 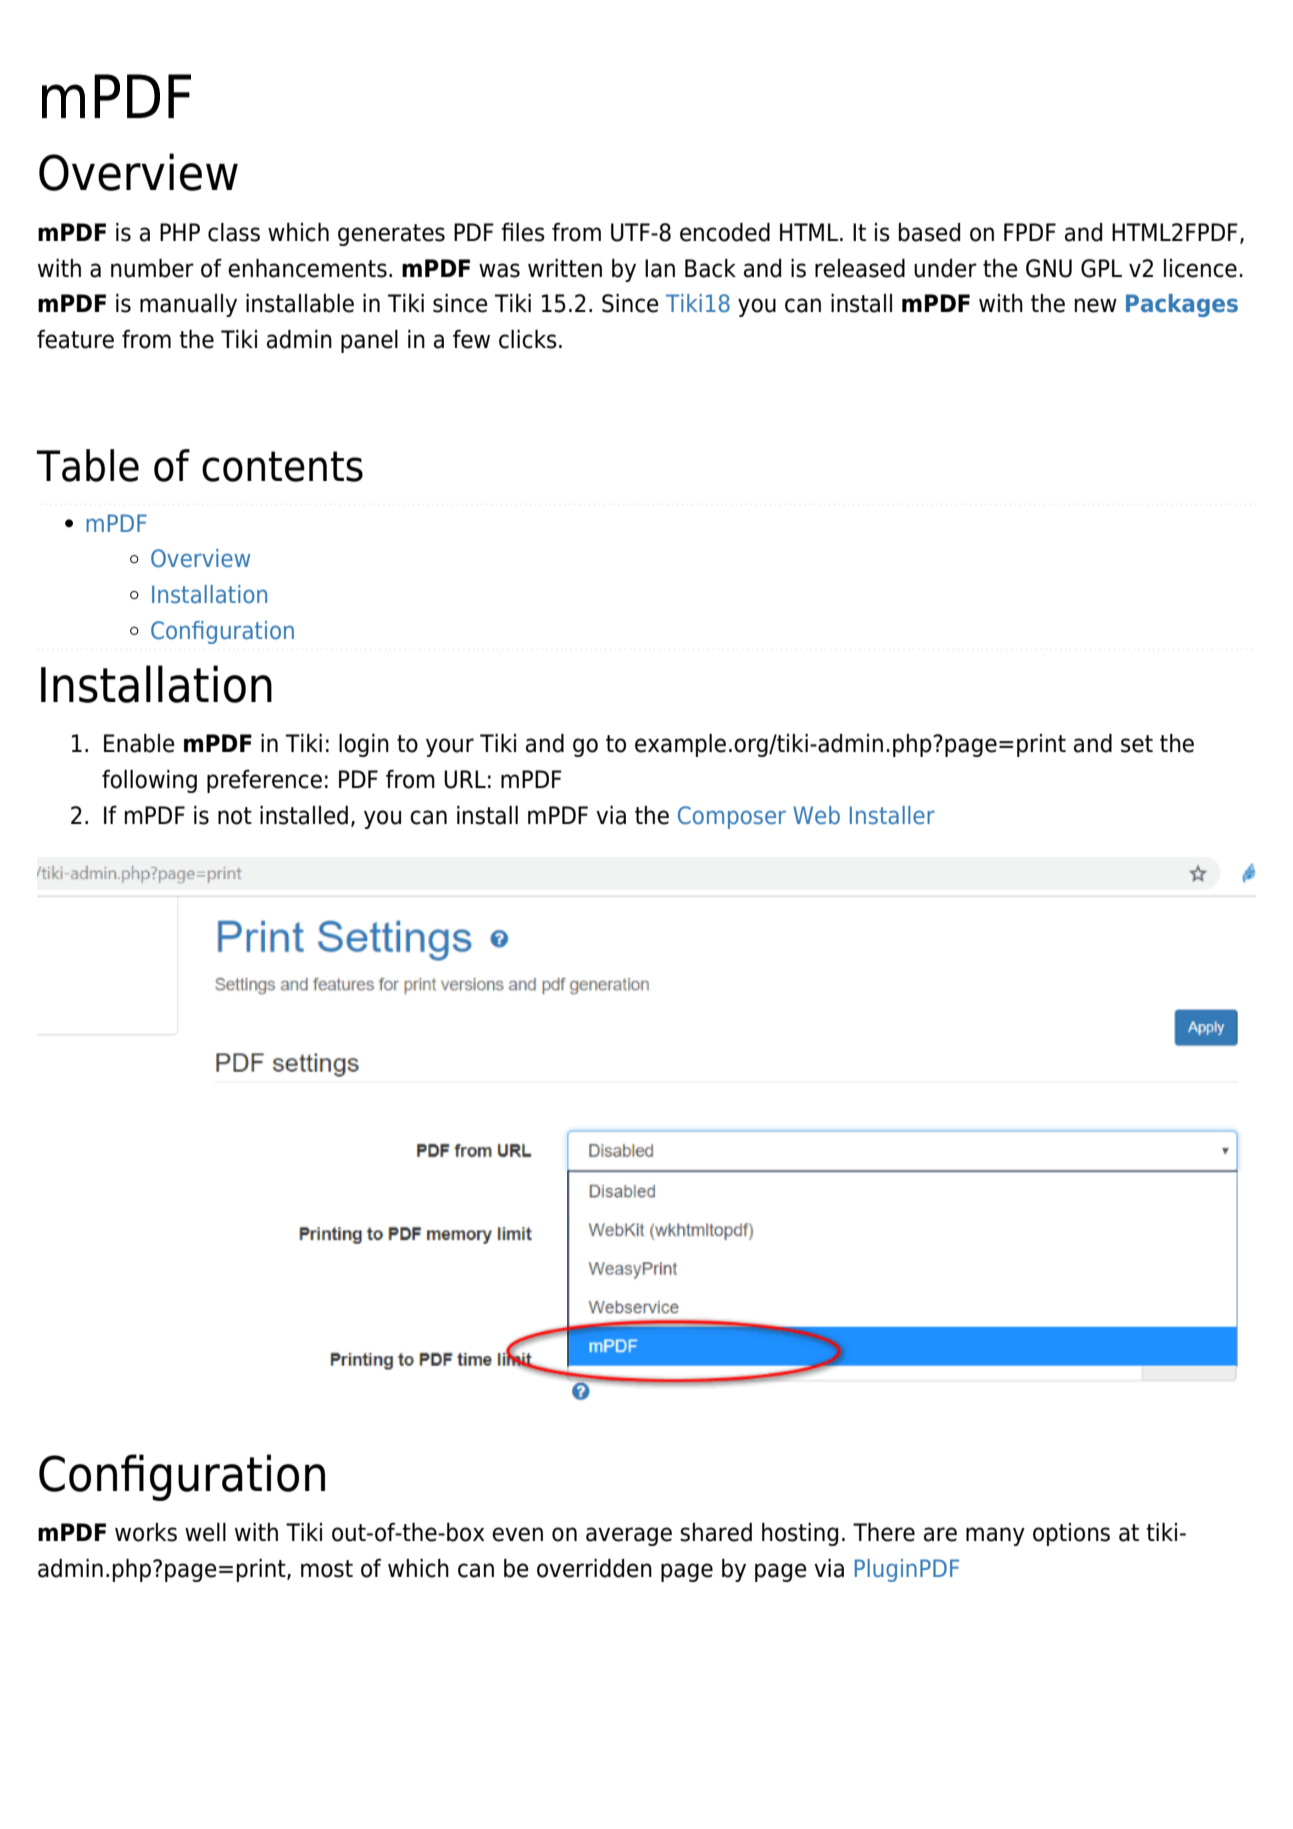 What do you see at coordinates (1071, 1534) in the screenshot?
I see `options` at bounding box center [1071, 1534].
